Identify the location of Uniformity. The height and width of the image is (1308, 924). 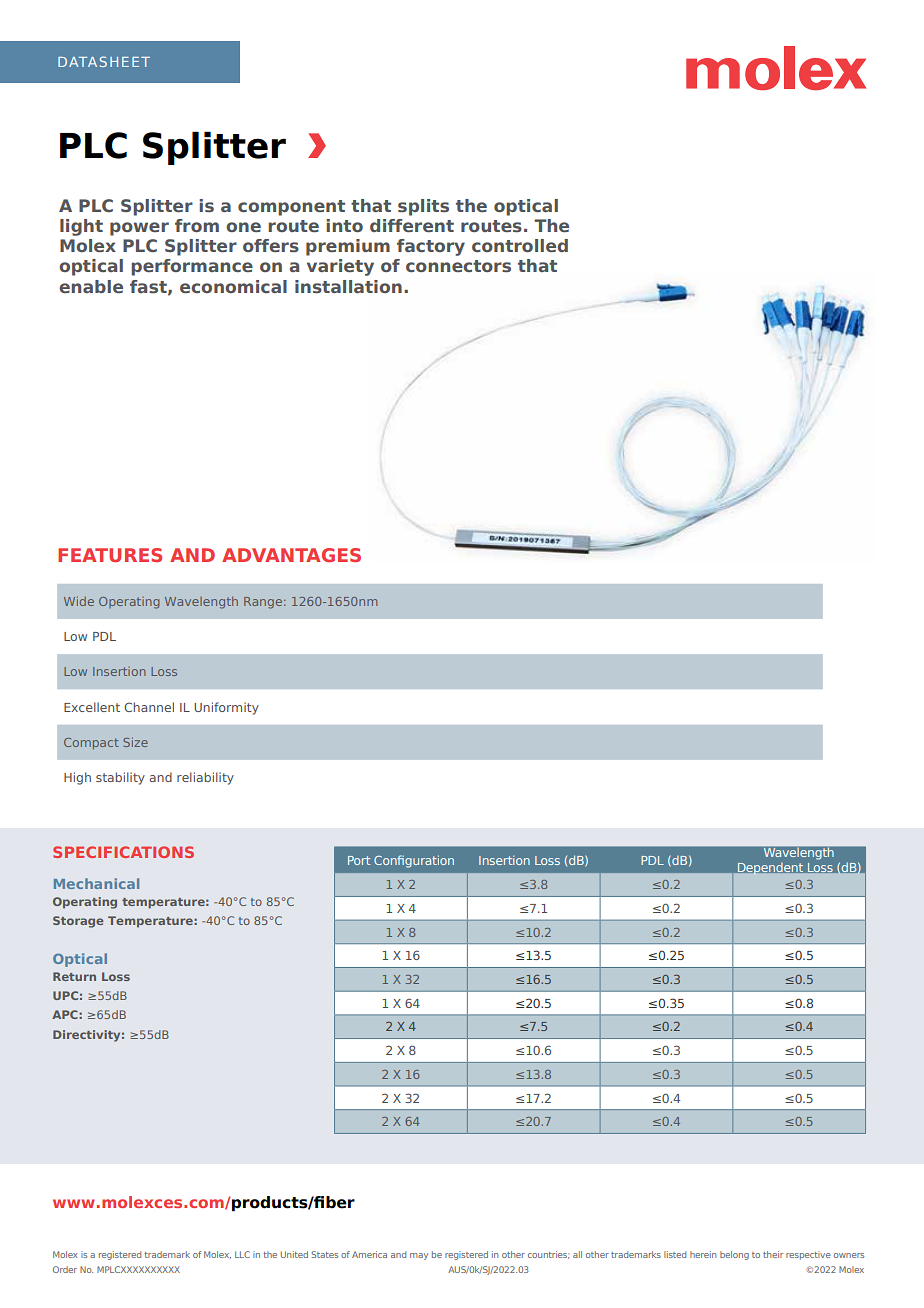
(226, 708).
